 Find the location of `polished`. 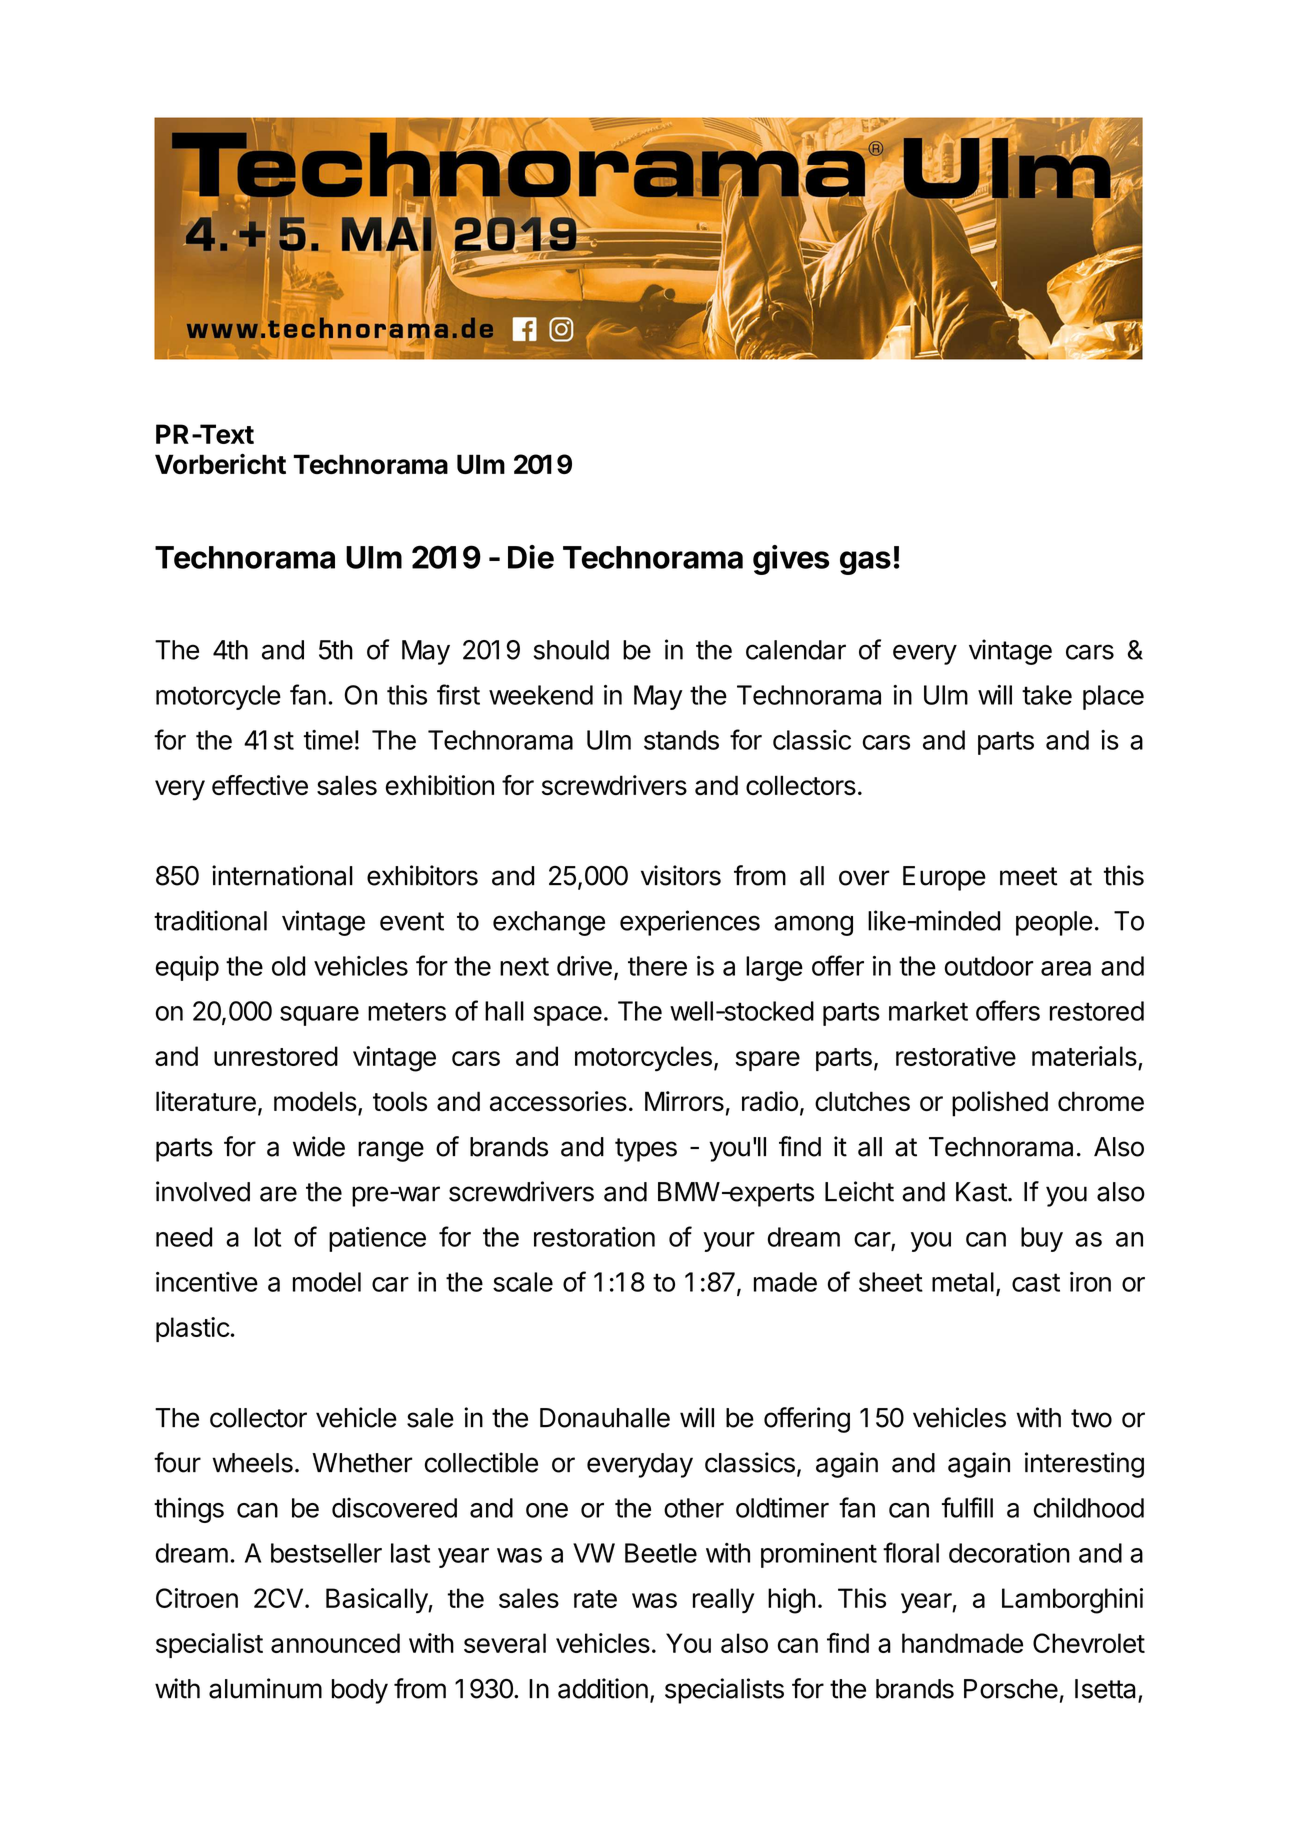

polished is located at coordinates (1000, 1104).
